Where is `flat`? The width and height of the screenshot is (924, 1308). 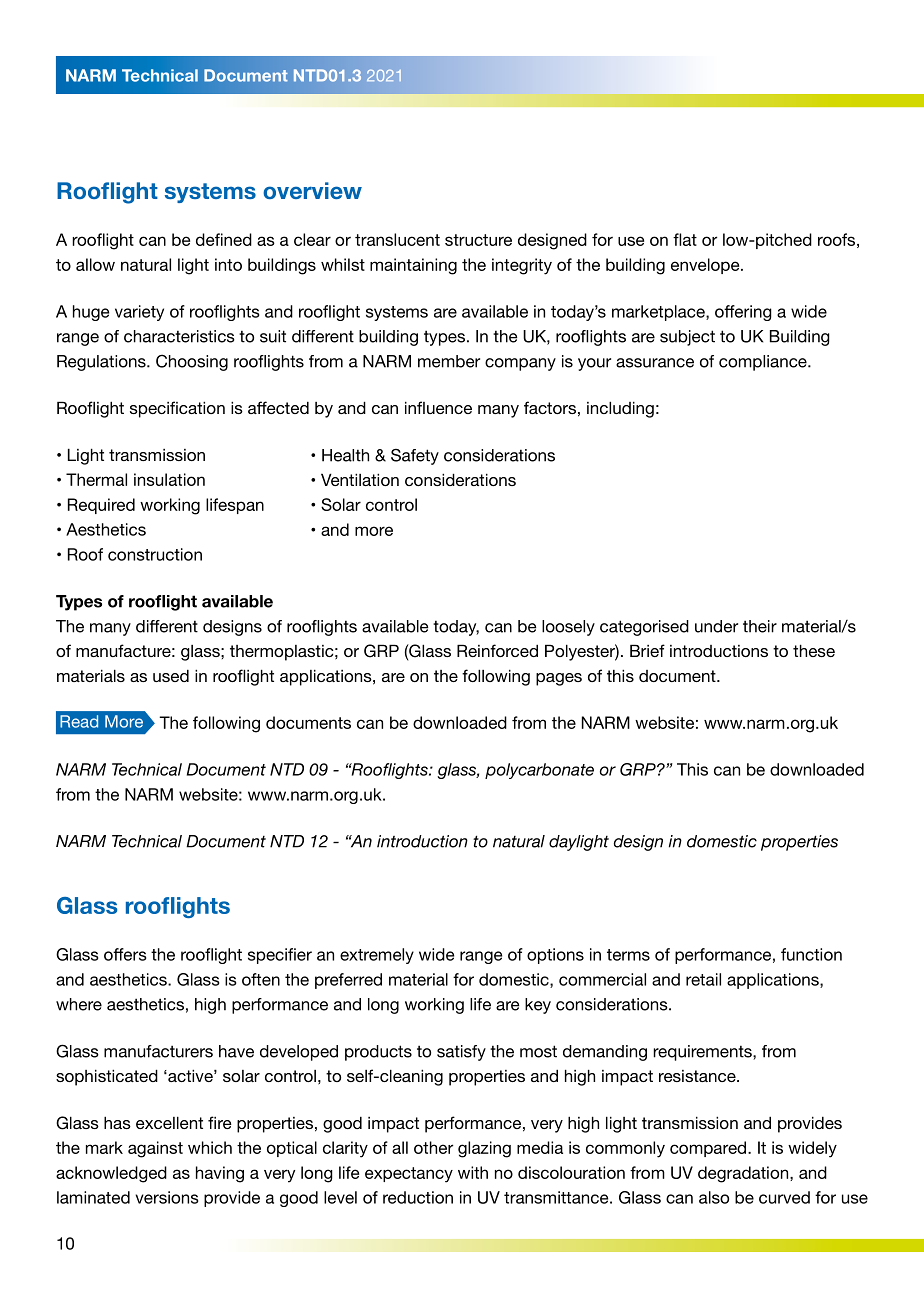
flat is located at coordinates (685, 239).
